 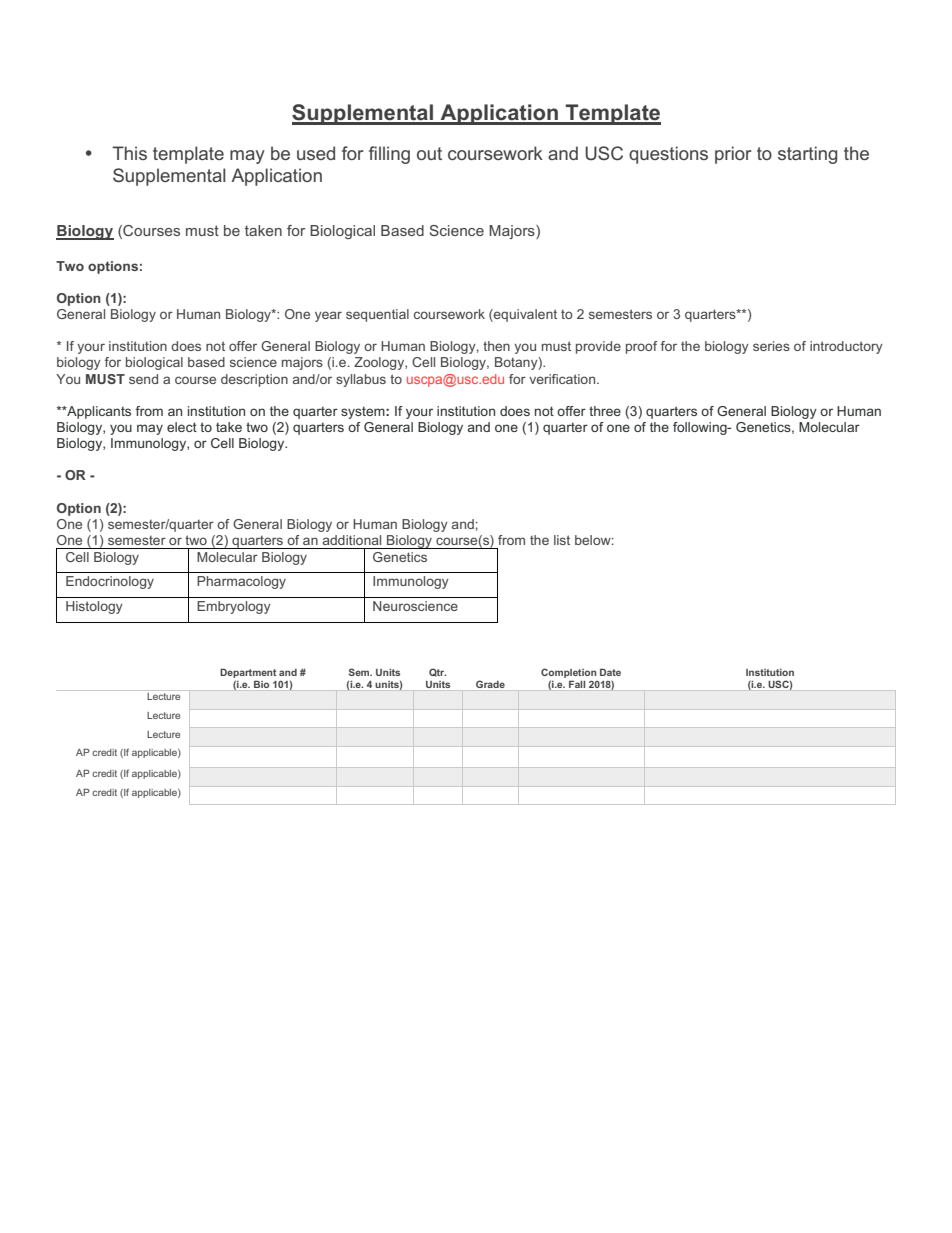 What do you see at coordinates (248, 675) in the image?
I see `Department` at bounding box center [248, 675].
